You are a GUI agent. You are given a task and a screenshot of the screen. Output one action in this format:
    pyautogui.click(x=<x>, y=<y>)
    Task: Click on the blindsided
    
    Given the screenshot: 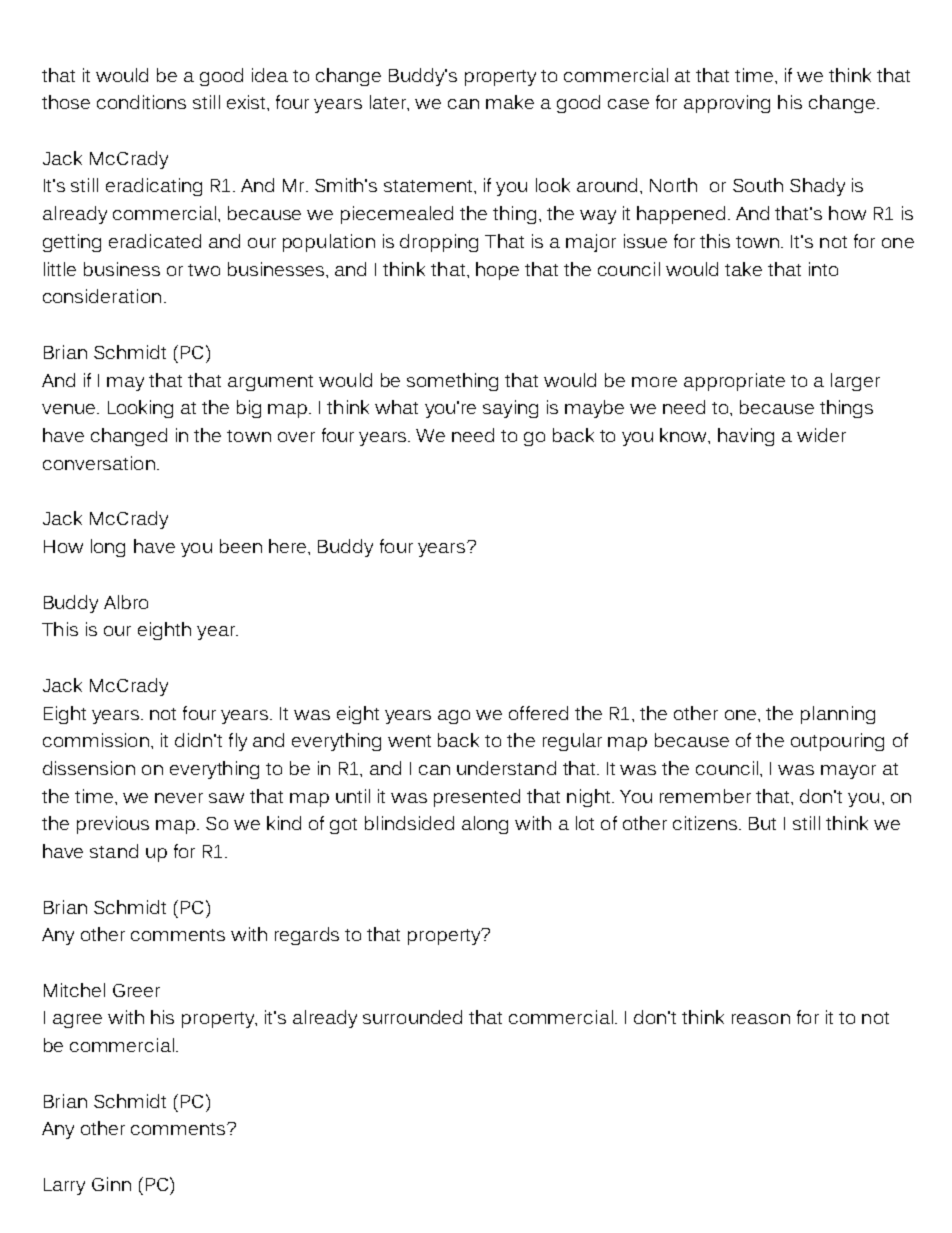 What is the action you would take?
    pyautogui.click(x=409, y=823)
